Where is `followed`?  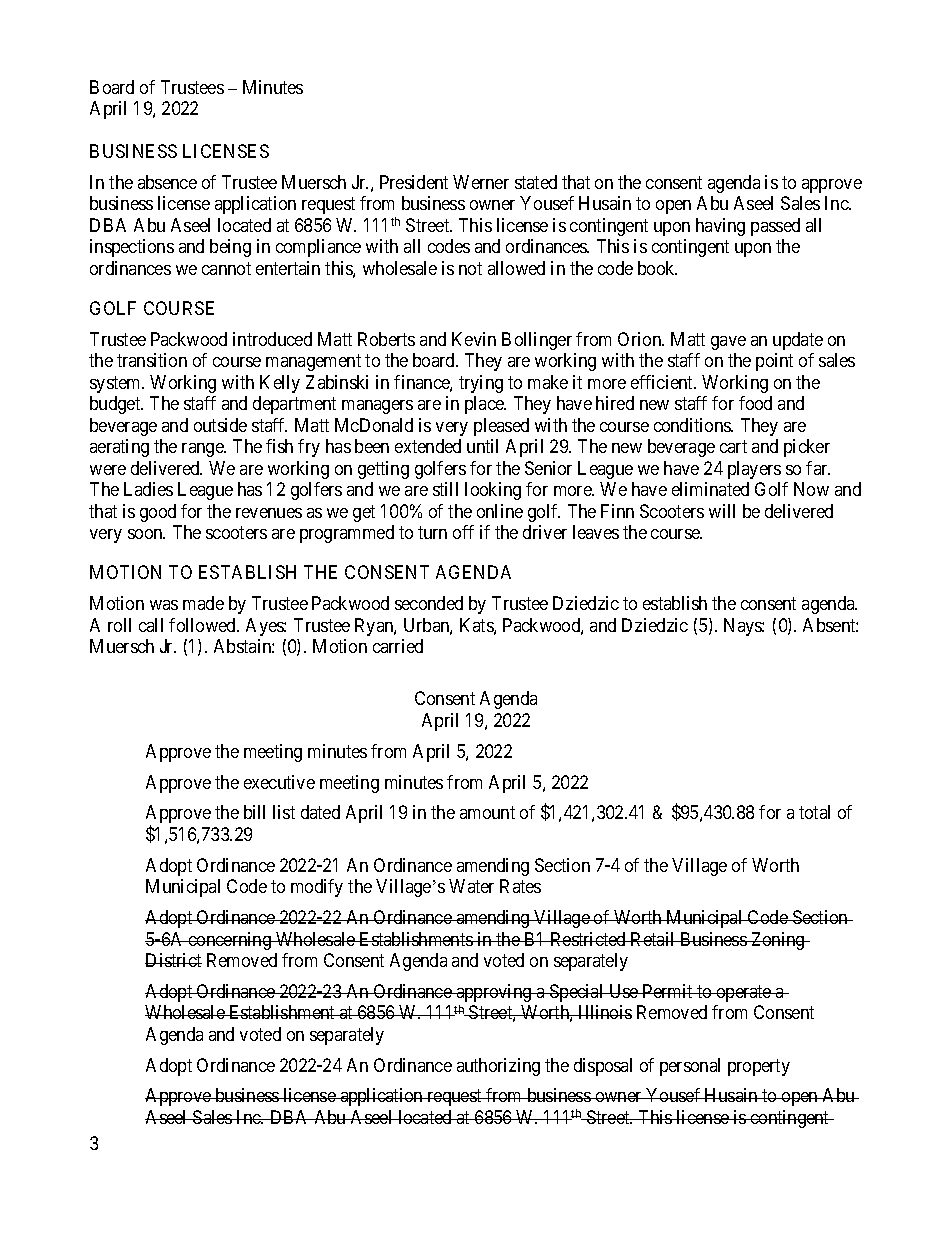 followed is located at coordinates (204, 625).
